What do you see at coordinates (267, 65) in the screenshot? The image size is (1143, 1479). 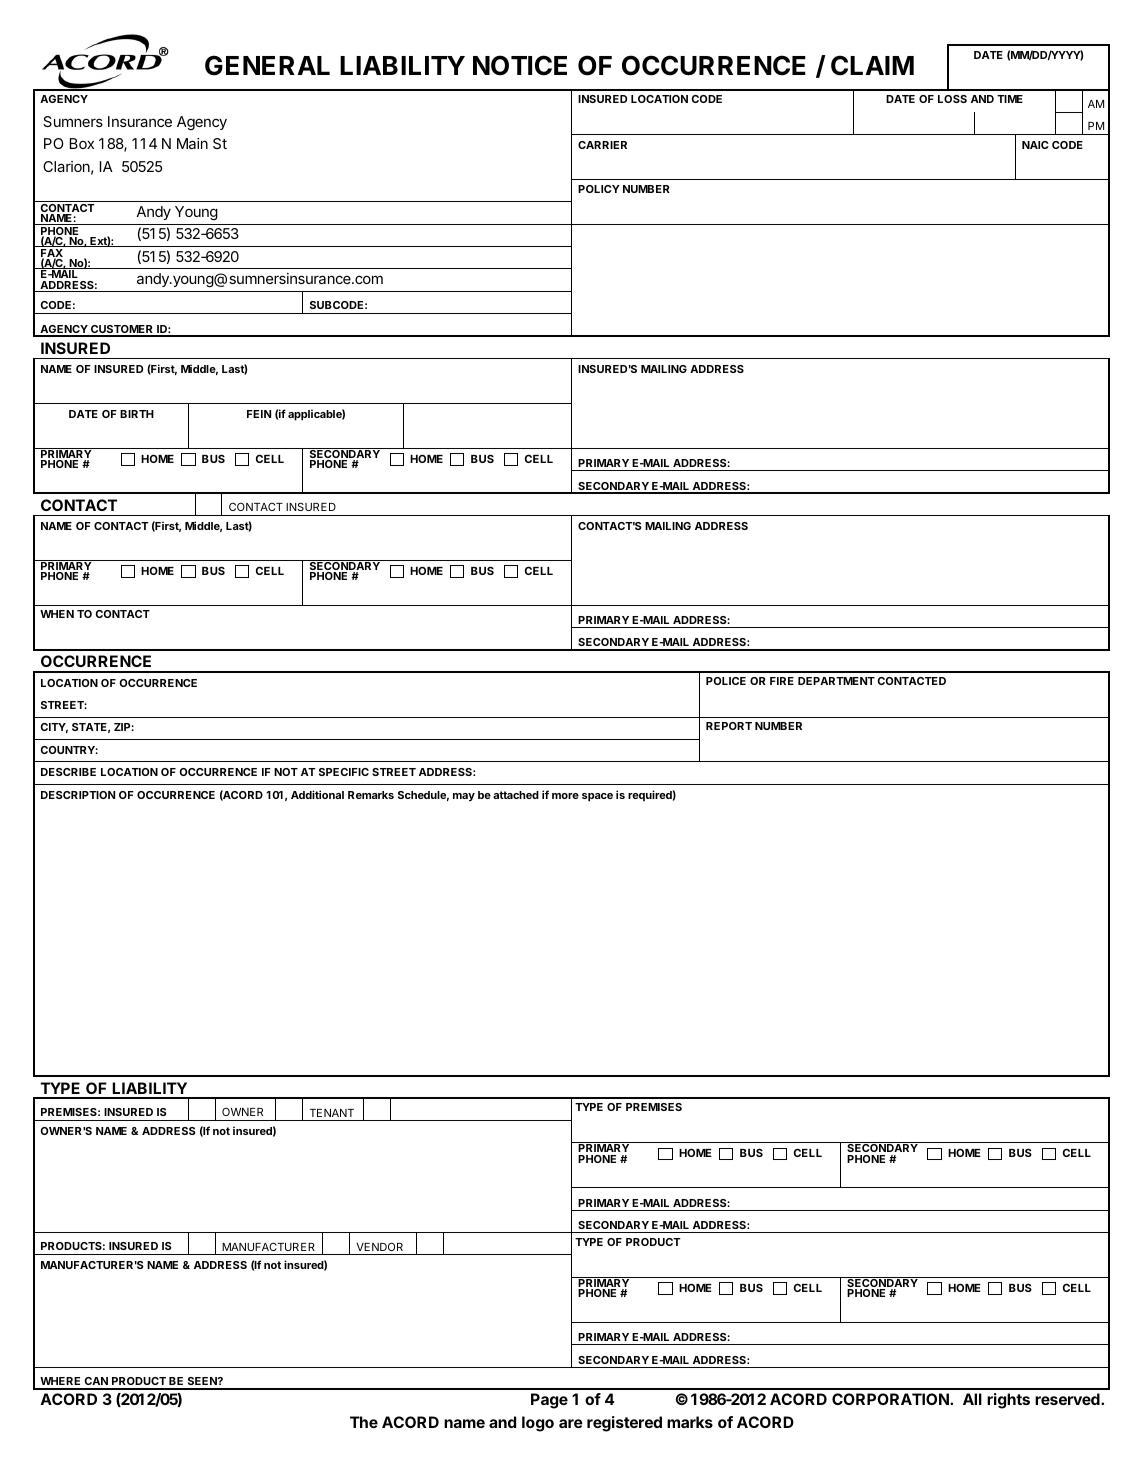 I see `GENERAL` at bounding box center [267, 65].
